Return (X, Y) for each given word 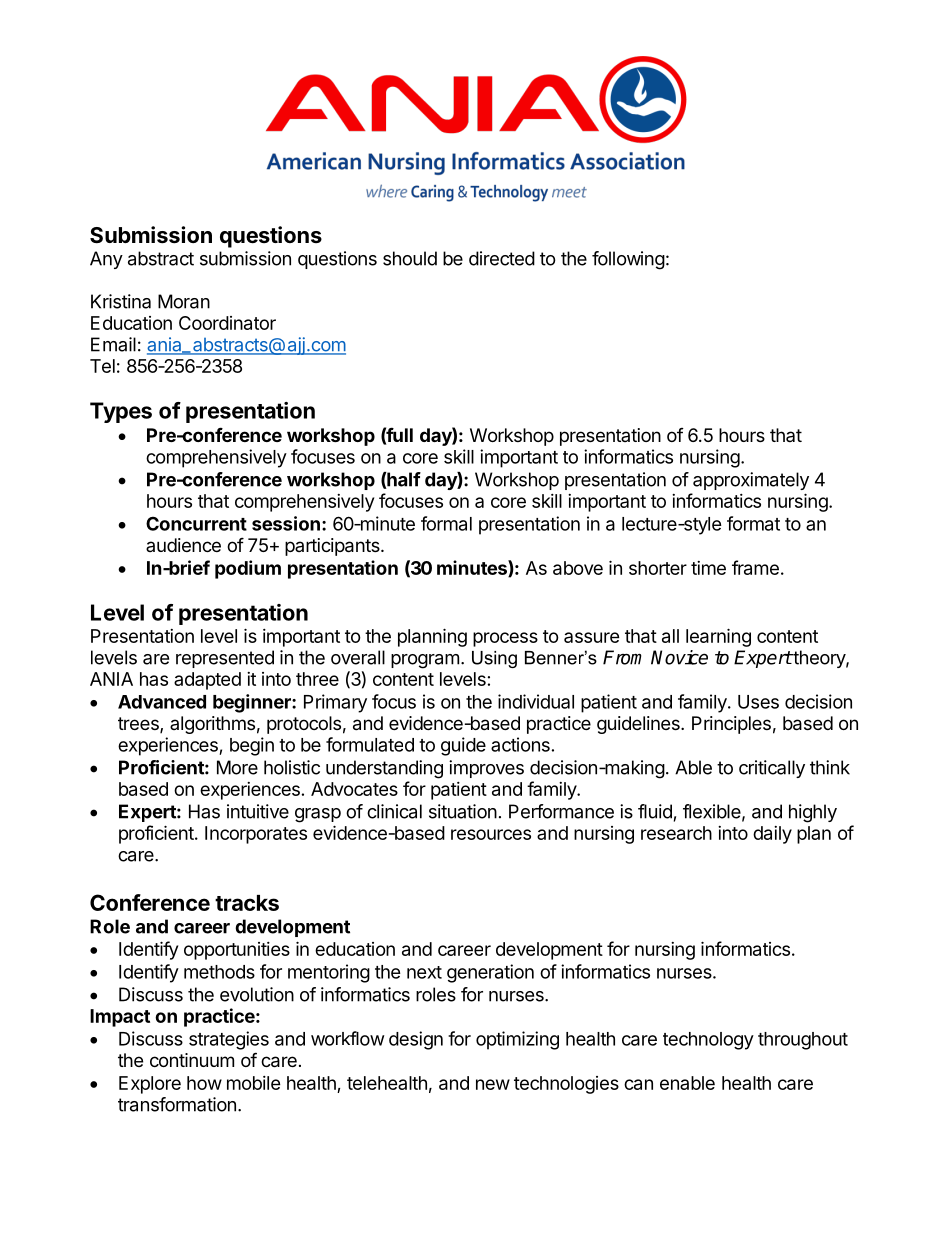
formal (446, 523)
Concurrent (196, 523)
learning (718, 637)
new (493, 1084)
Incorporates (256, 835)
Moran (184, 301)
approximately (751, 481)
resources (491, 834)
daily (772, 835)
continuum (192, 1060)
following (628, 260)
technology (708, 1041)
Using (494, 659)
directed (502, 258)
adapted (207, 681)
